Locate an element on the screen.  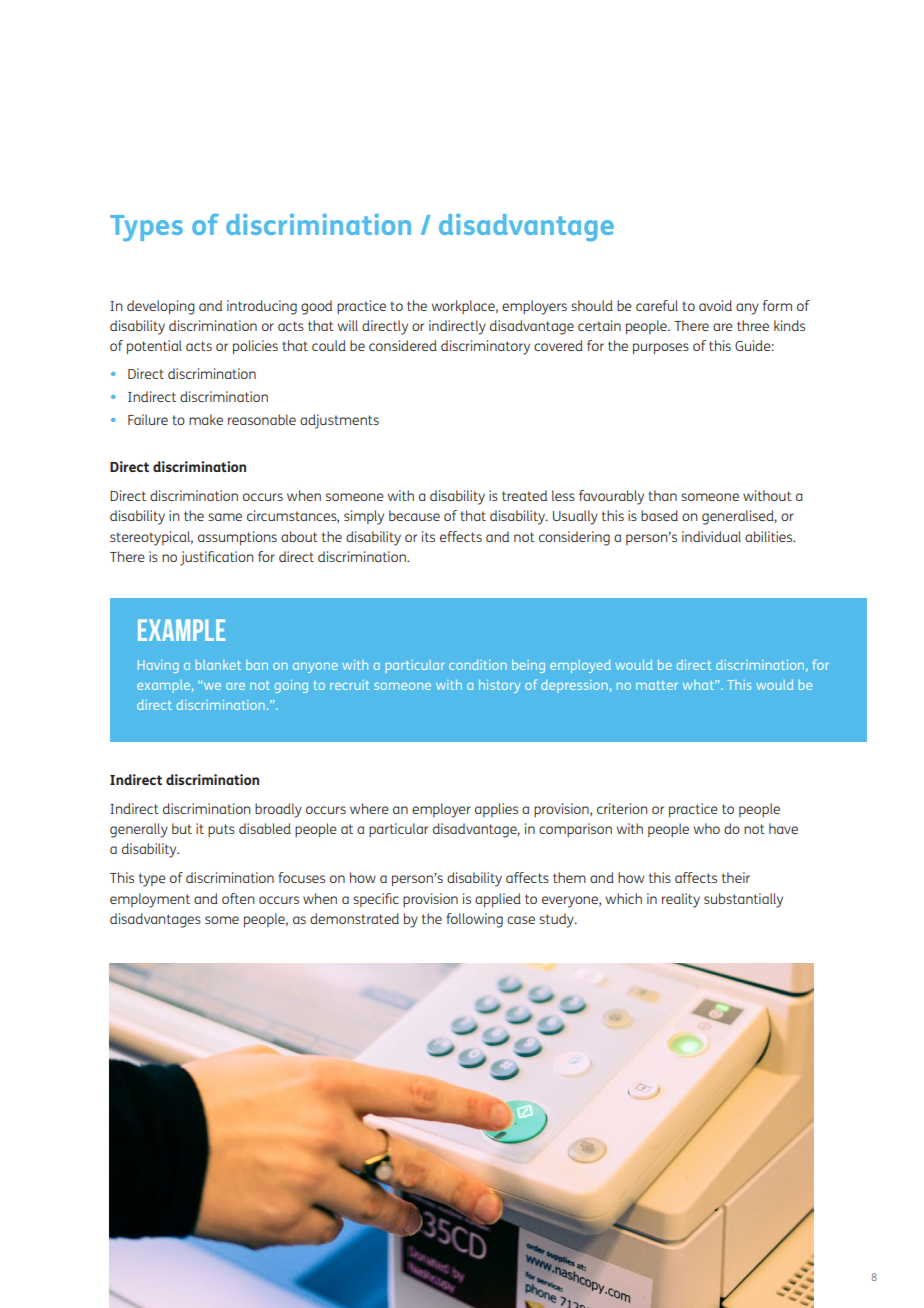
condition is located at coordinates (478, 665).
